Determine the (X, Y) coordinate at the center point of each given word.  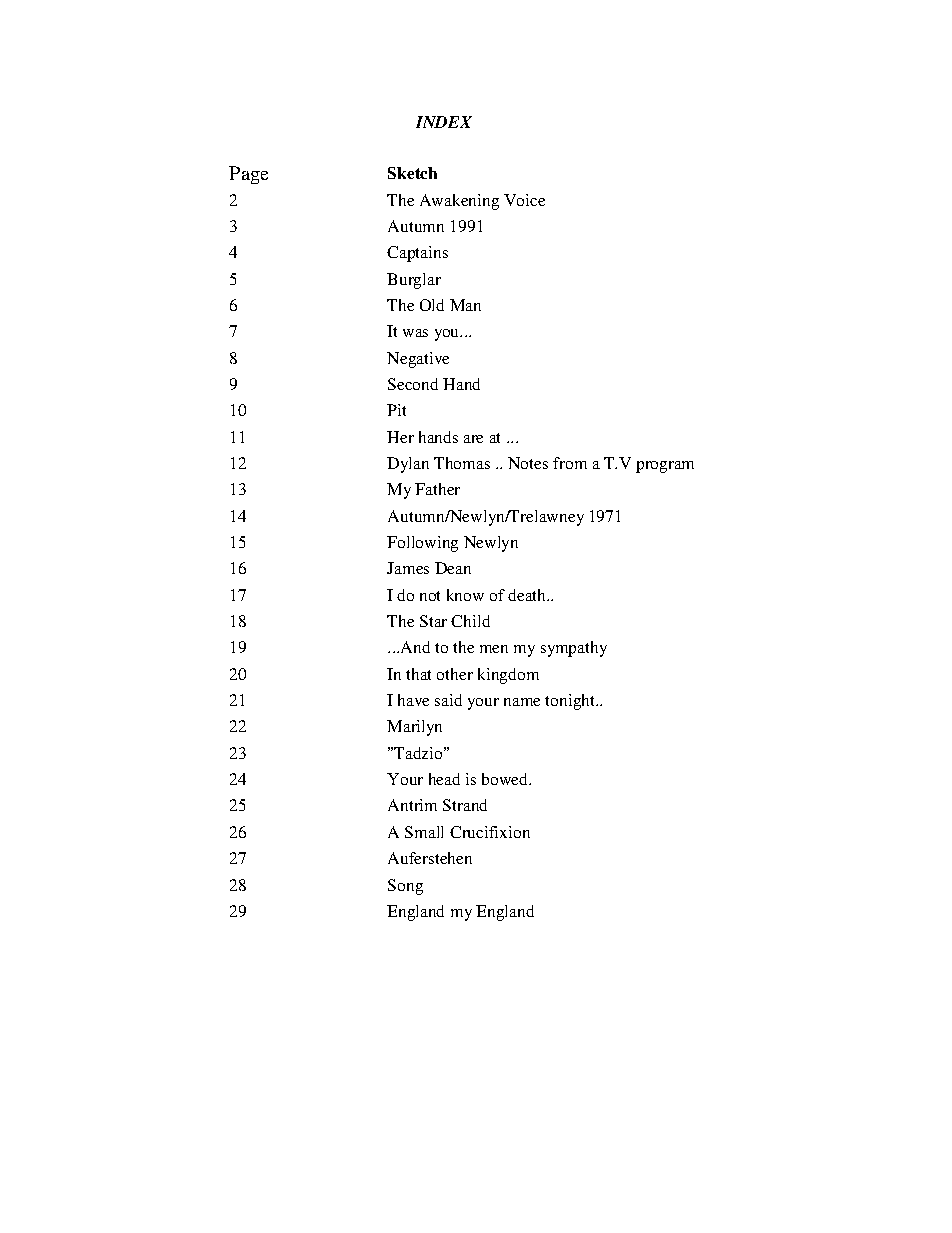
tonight (571, 702)
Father (437, 489)
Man (465, 305)
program (665, 467)
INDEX (444, 122)
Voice (524, 200)
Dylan (408, 465)
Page (248, 175)
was (415, 333)
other (455, 674)
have (413, 700)
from (570, 463)
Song (405, 887)
